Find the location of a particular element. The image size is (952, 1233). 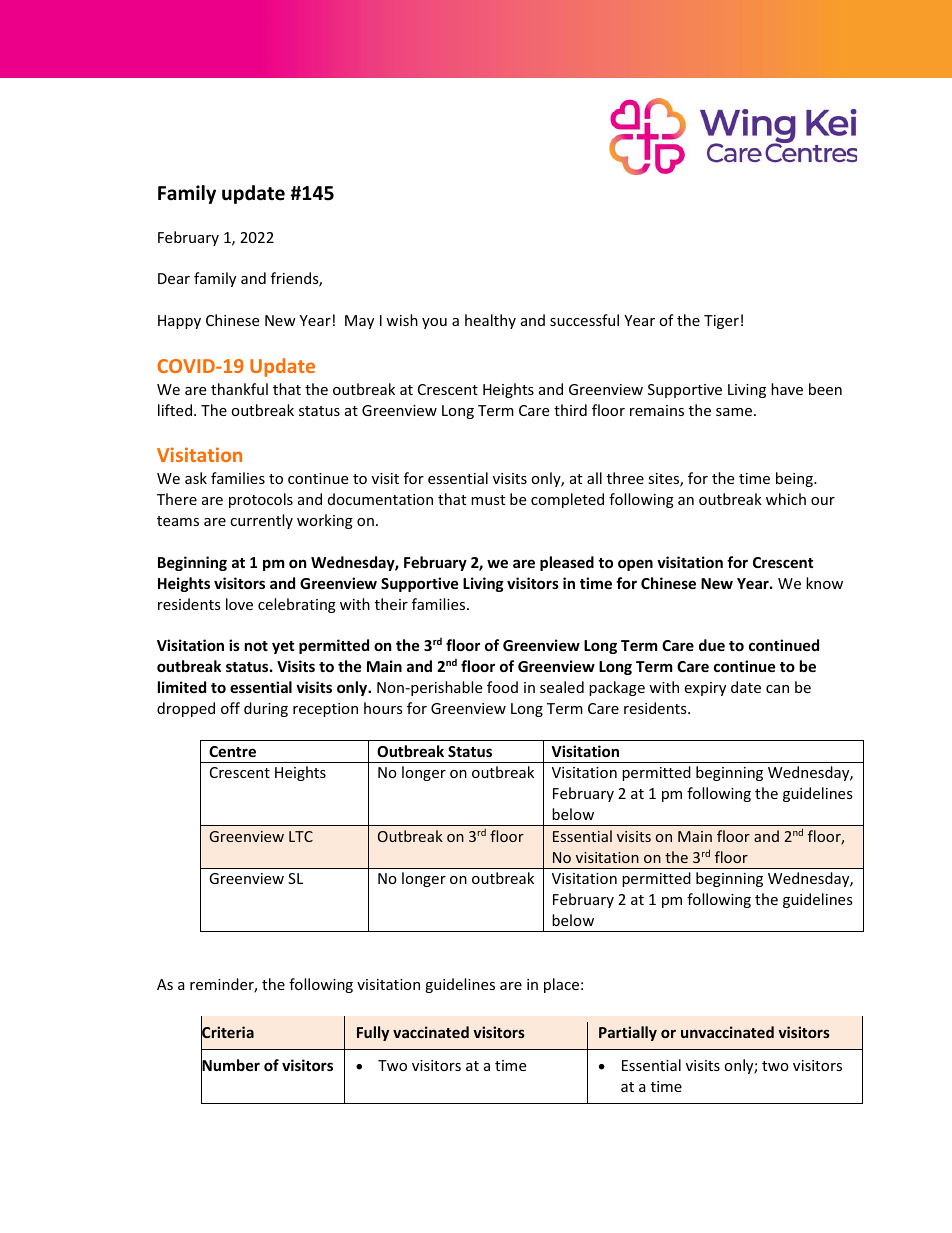

Tiger is located at coordinates (721, 322).
